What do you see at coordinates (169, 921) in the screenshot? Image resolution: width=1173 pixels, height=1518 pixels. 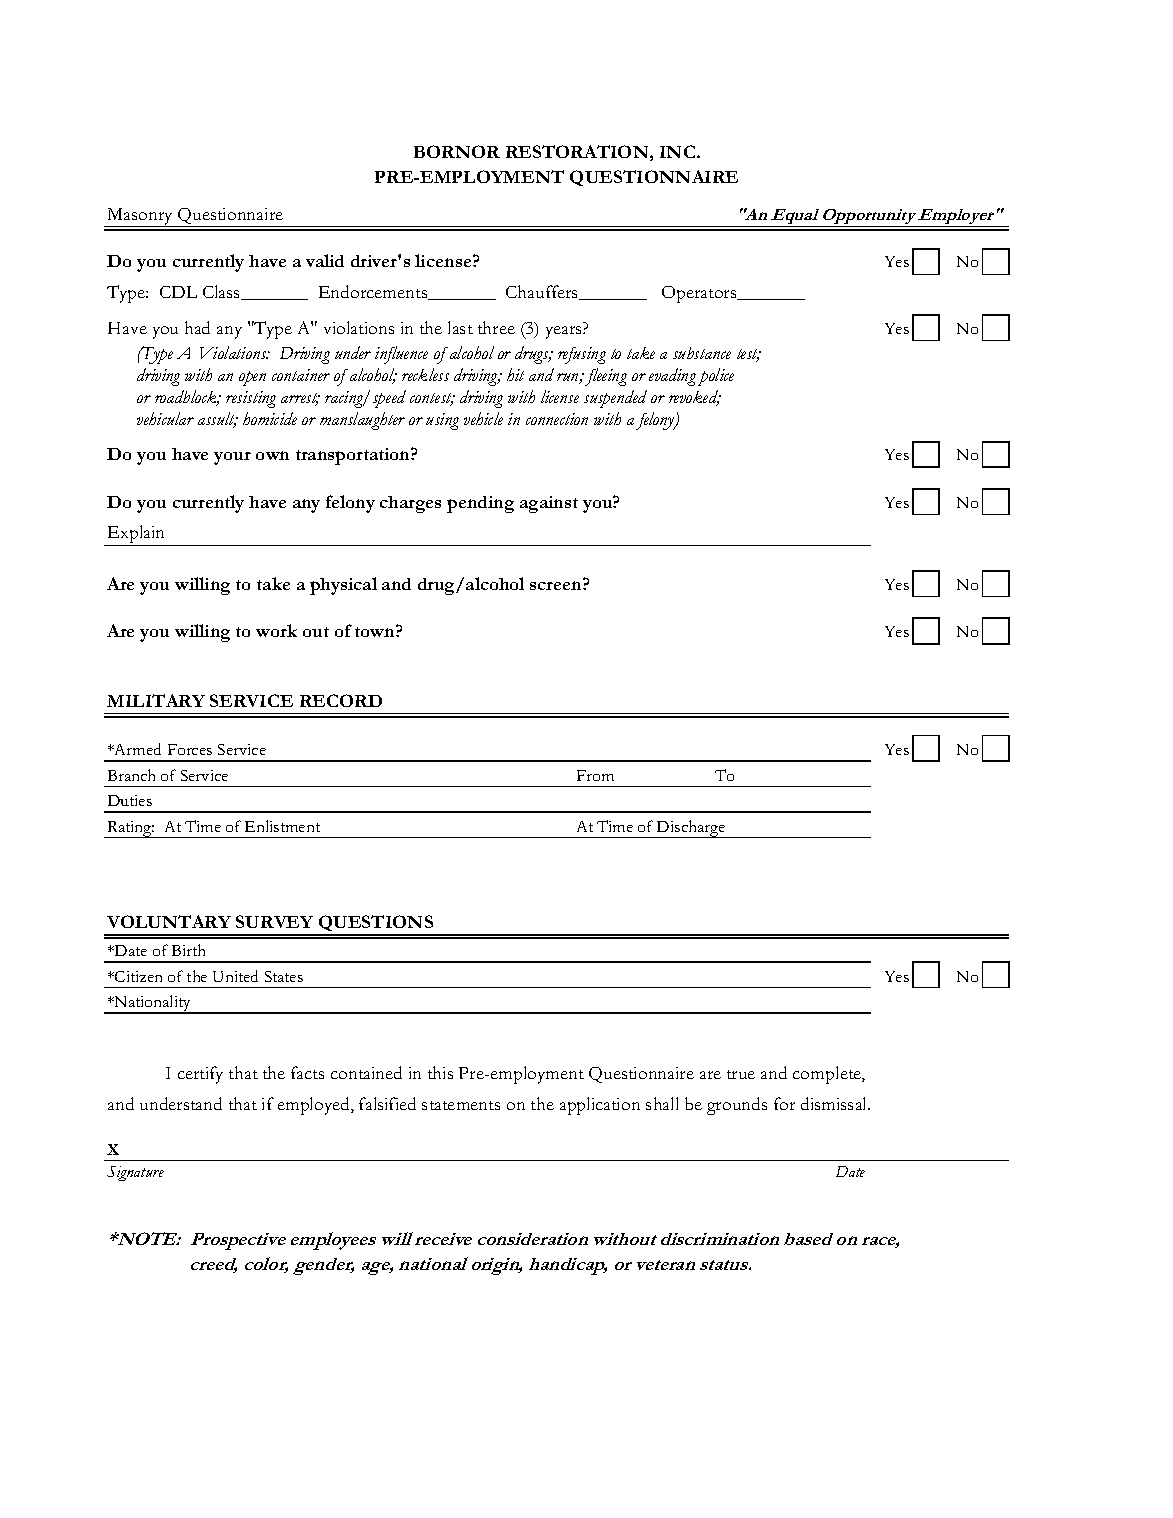 I see `VOLUNTARY` at bounding box center [169, 921].
